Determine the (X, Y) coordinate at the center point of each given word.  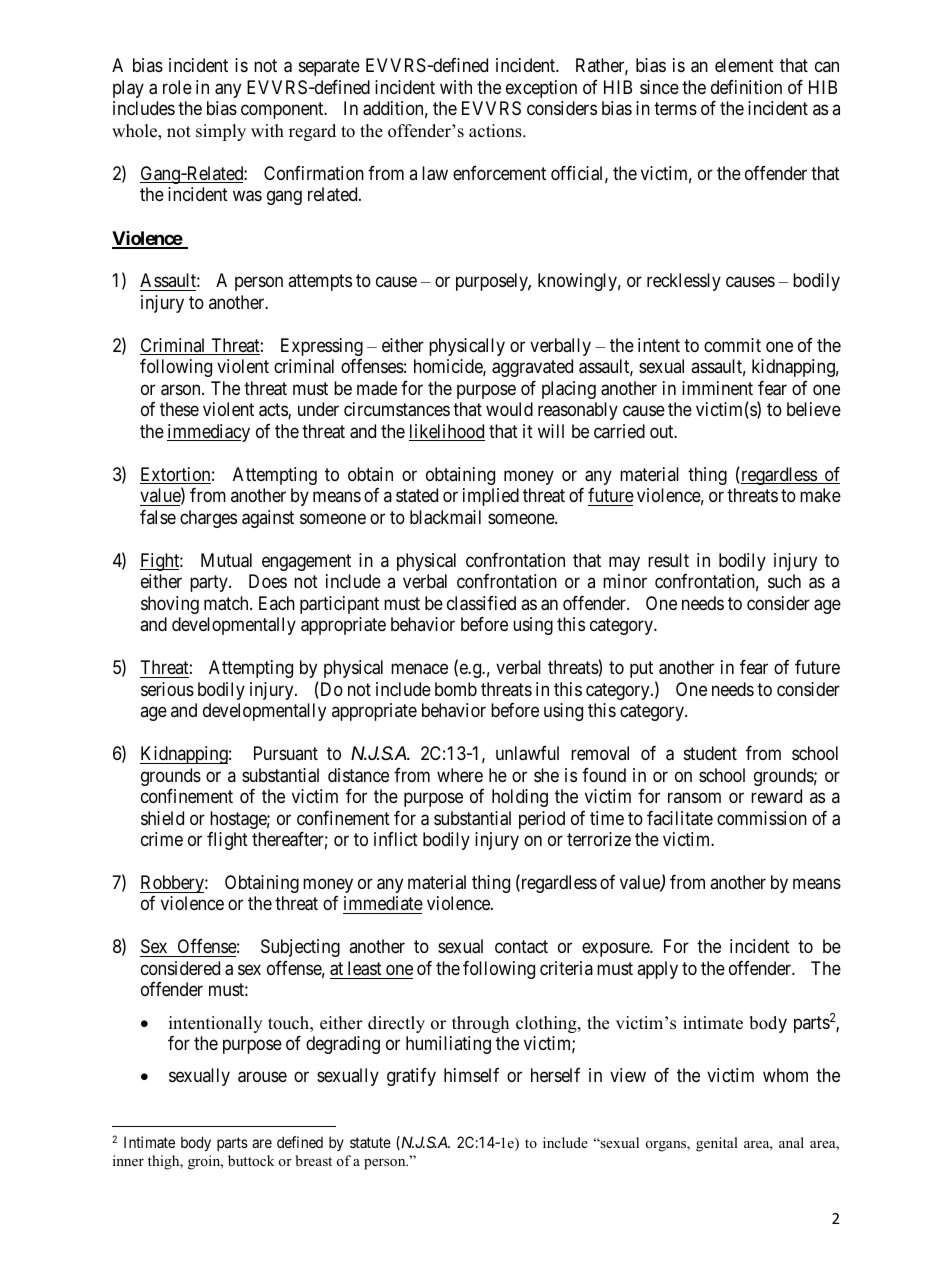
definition (746, 87)
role (177, 87)
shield (162, 818)
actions (496, 131)
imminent (717, 388)
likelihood (447, 432)
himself (471, 1075)
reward (776, 796)
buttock (251, 1160)
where (460, 775)
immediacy (208, 433)
